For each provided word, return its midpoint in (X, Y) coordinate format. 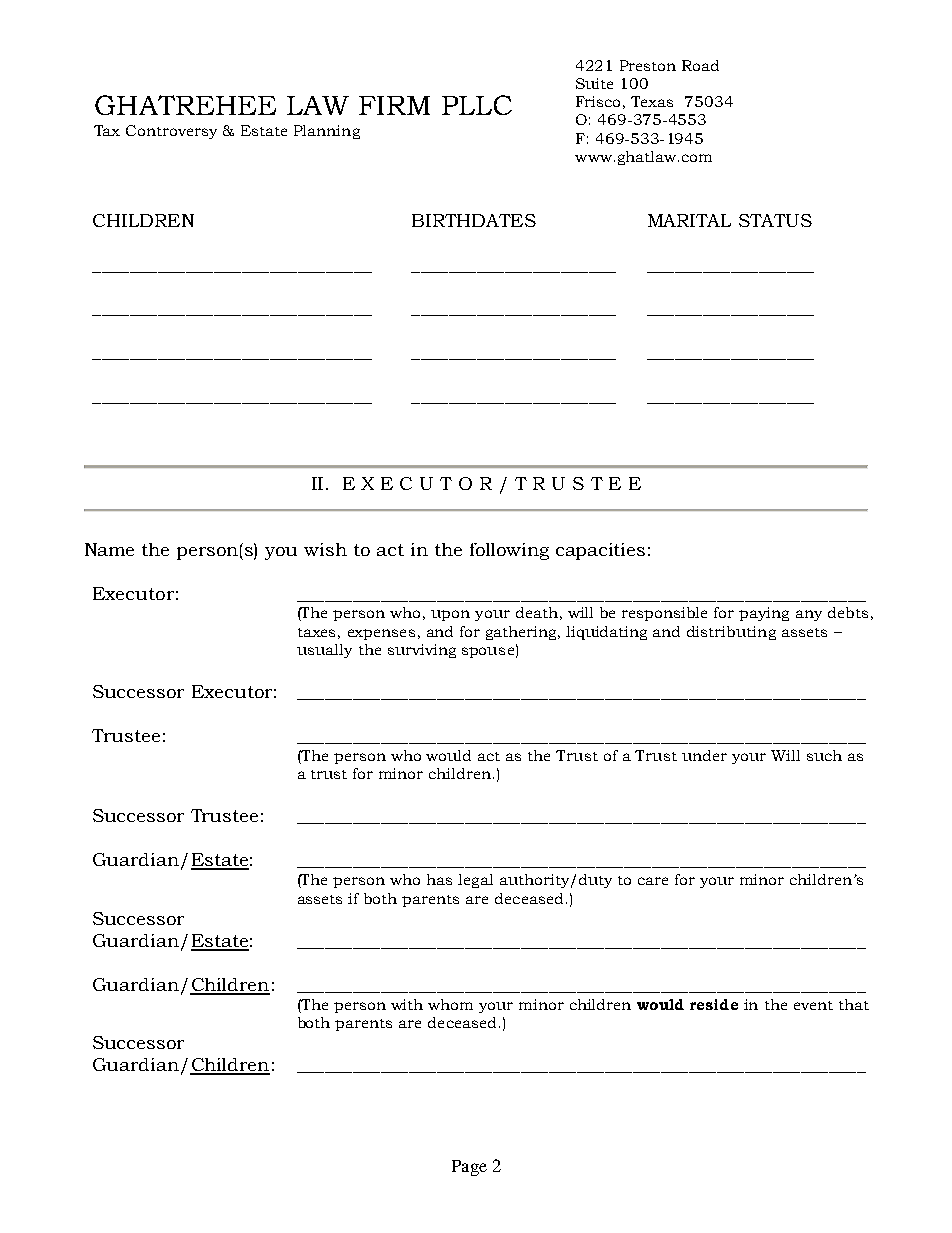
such (824, 755)
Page (469, 1168)
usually (324, 651)
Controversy (171, 132)
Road (700, 65)
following (509, 551)
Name (109, 549)
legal (475, 881)
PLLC (477, 105)
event (813, 1005)
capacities (600, 551)
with (407, 1004)
